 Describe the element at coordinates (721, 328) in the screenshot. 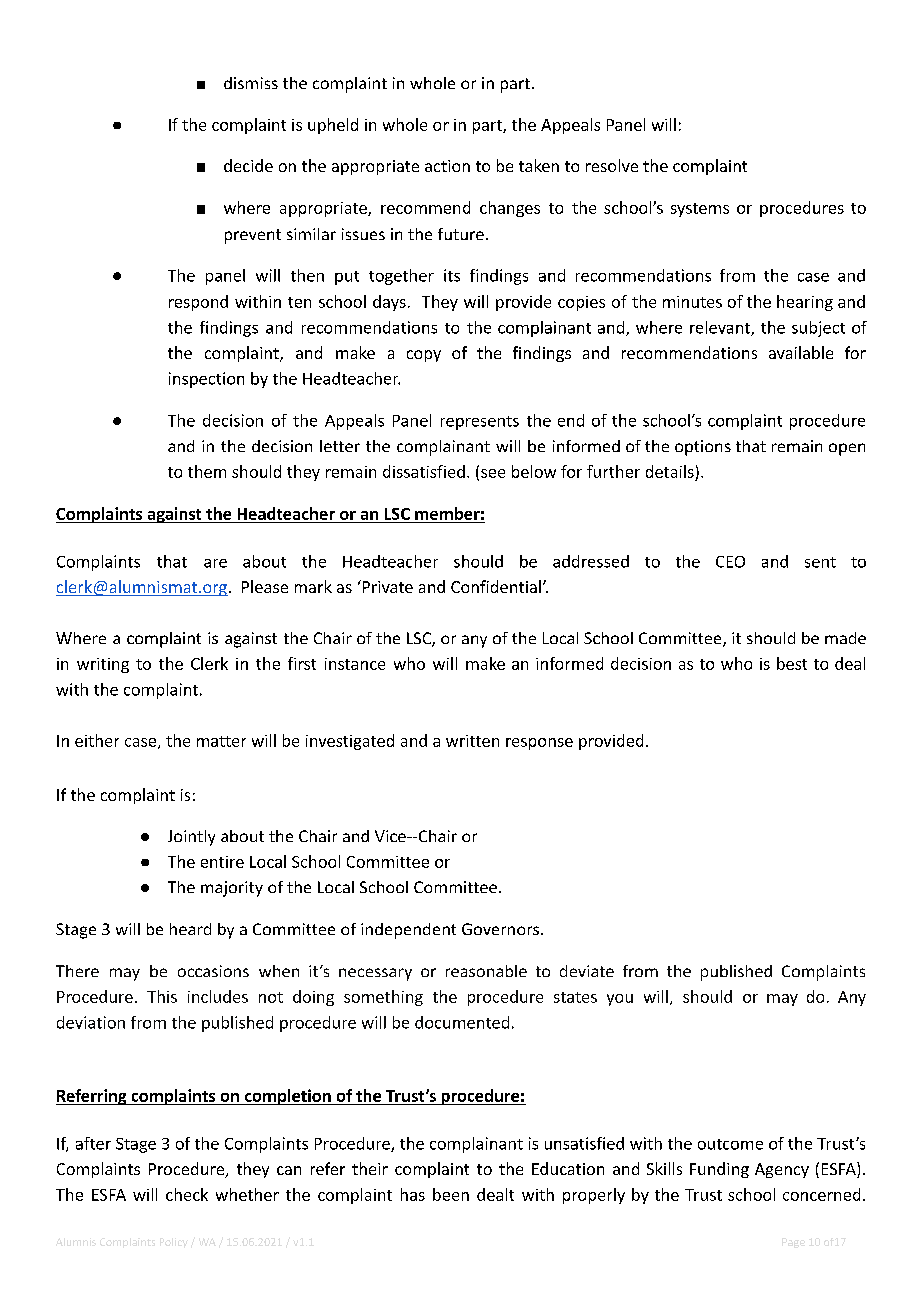

I see `relevant` at that location.
